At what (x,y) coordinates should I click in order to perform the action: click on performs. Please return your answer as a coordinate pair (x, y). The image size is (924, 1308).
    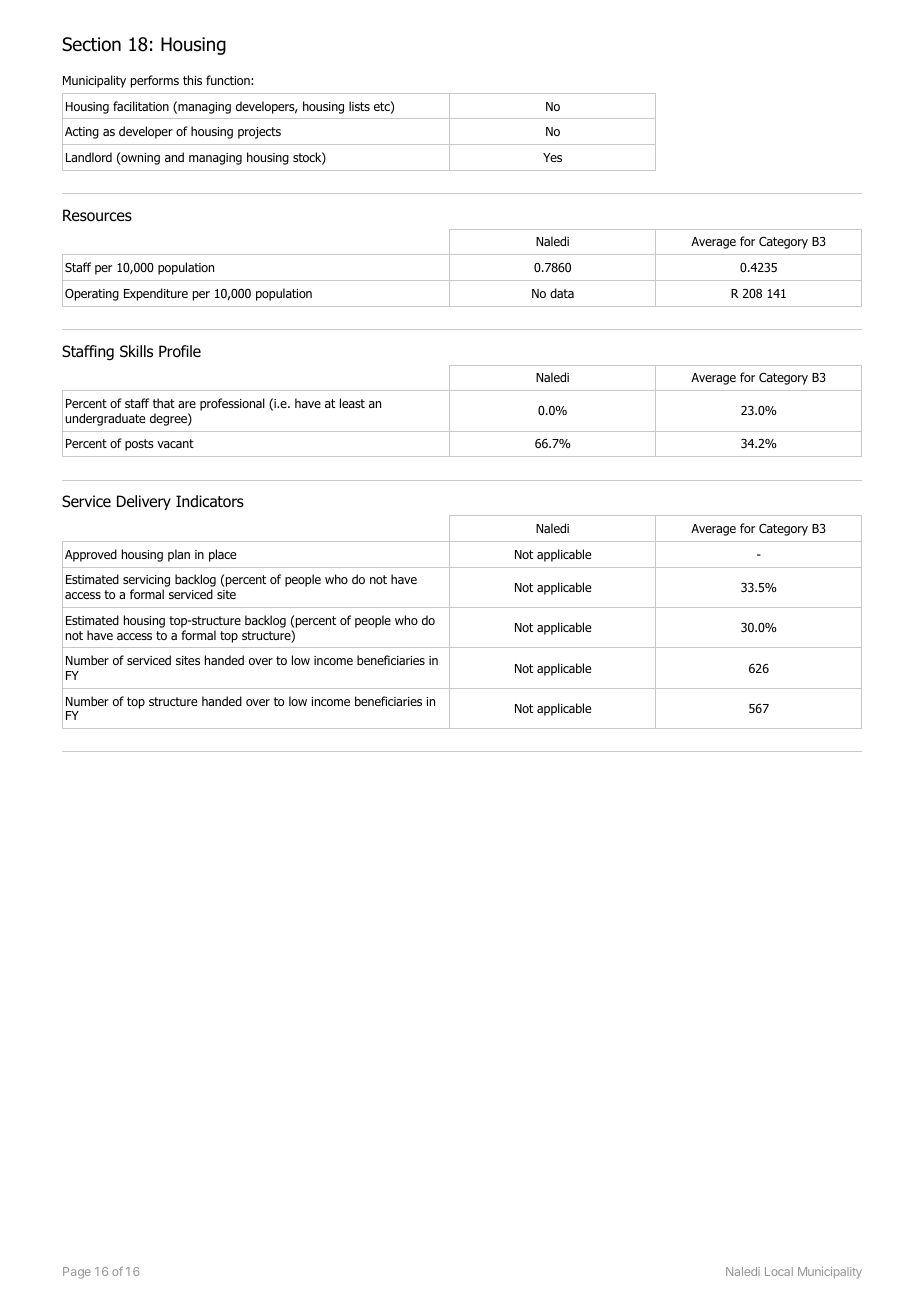
    Looking at the image, I should click on (155, 81).
